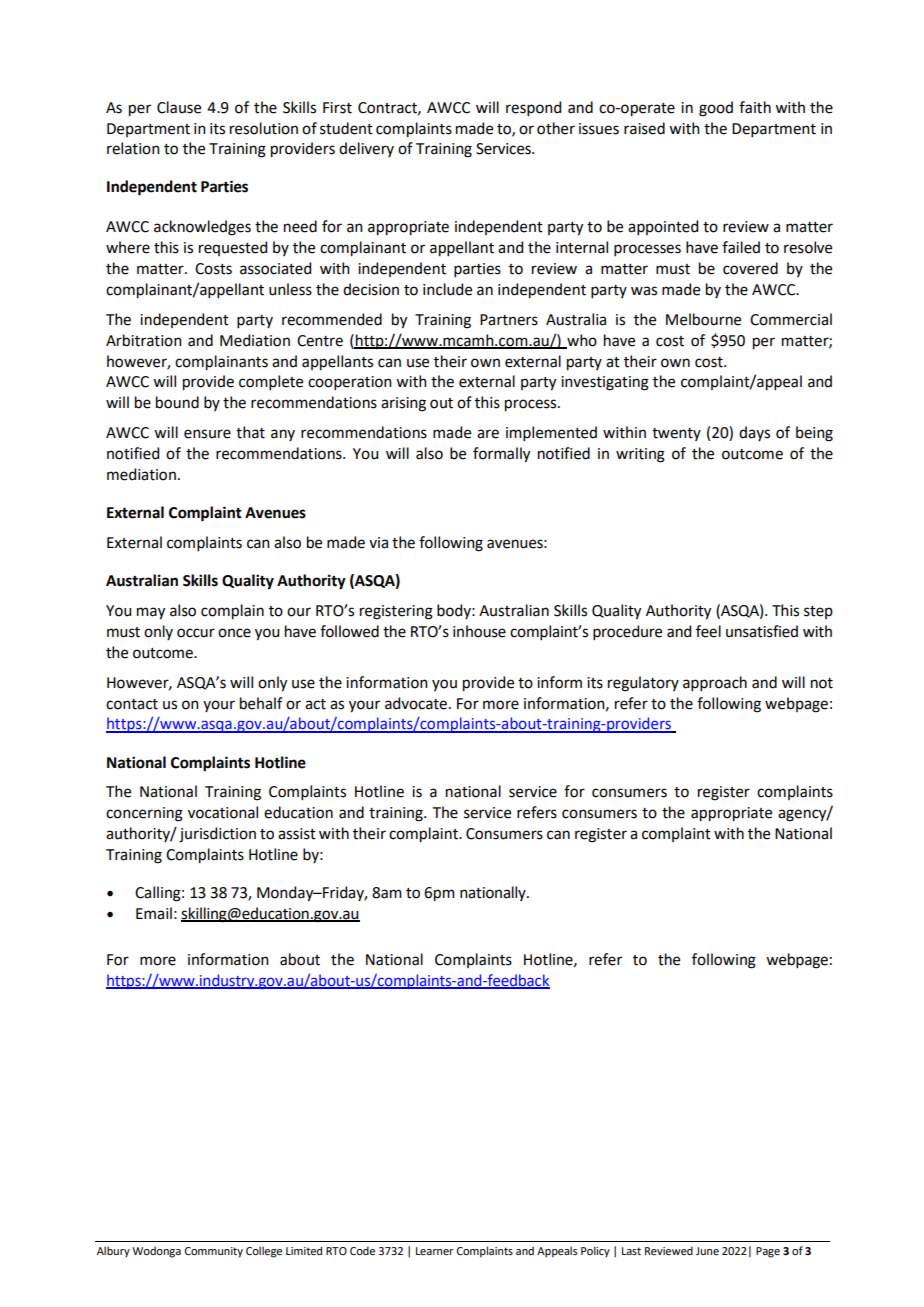 The image size is (924, 1307). I want to click on ensure, so click(207, 434).
